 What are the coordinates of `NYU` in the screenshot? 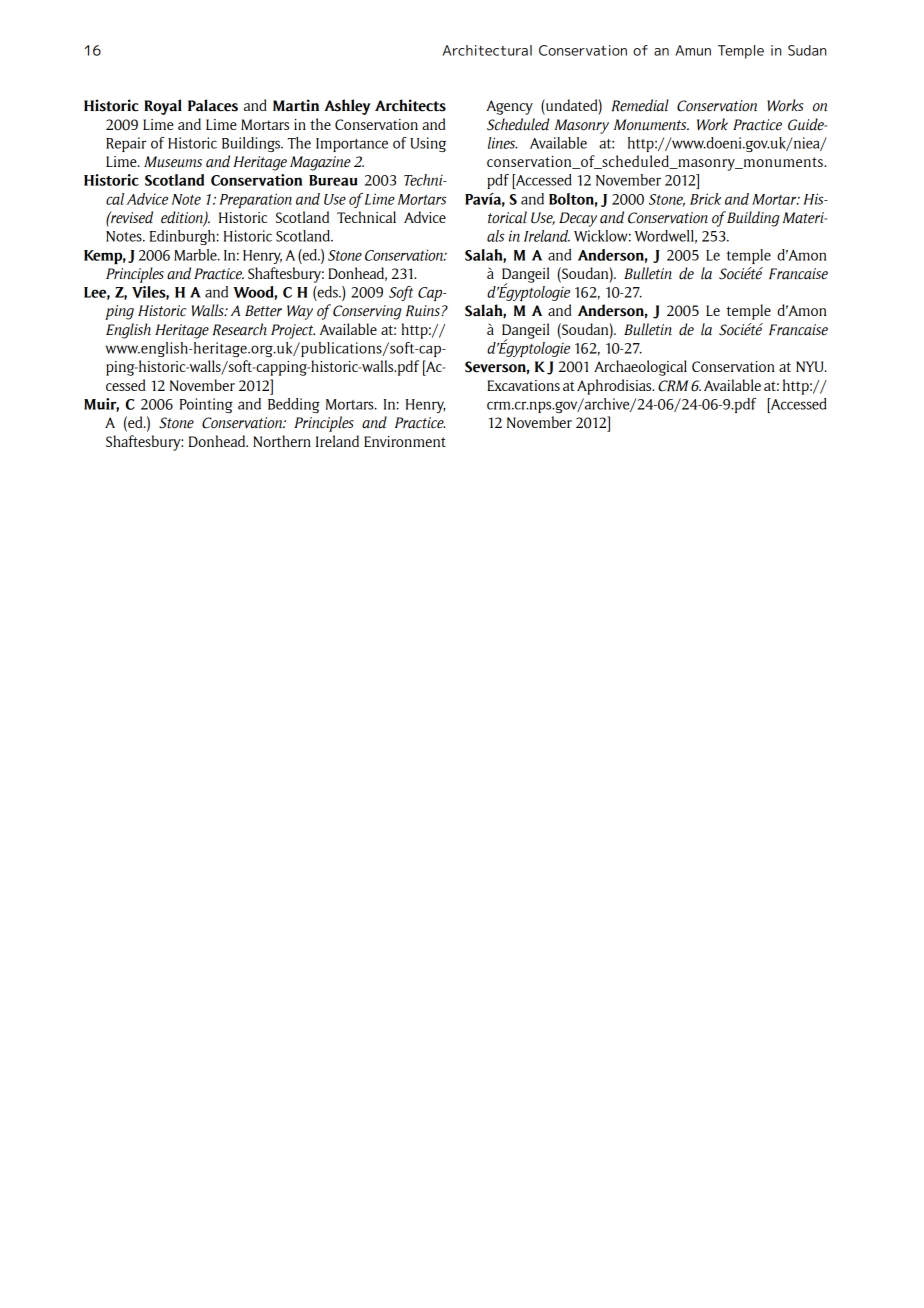 It's located at (811, 366).
